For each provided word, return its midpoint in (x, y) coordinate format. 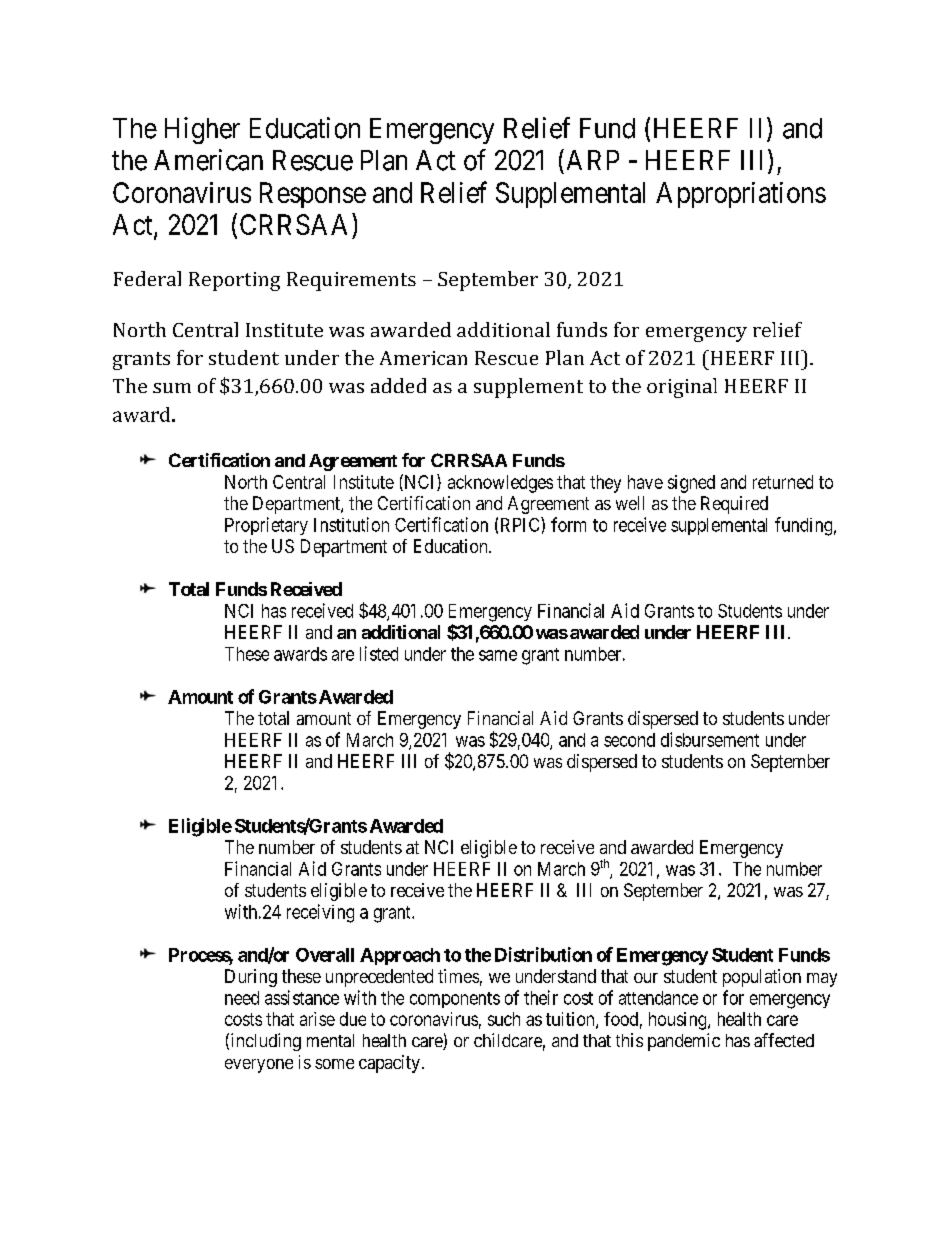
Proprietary (266, 526)
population (762, 978)
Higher (202, 130)
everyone (259, 1066)
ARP (593, 160)
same (498, 655)
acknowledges (500, 484)
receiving (320, 913)
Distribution (543, 954)
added (398, 385)
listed (379, 653)
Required (734, 505)
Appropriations (741, 195)
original (682, 388)
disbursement (710, 739)
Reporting (234, 281)
